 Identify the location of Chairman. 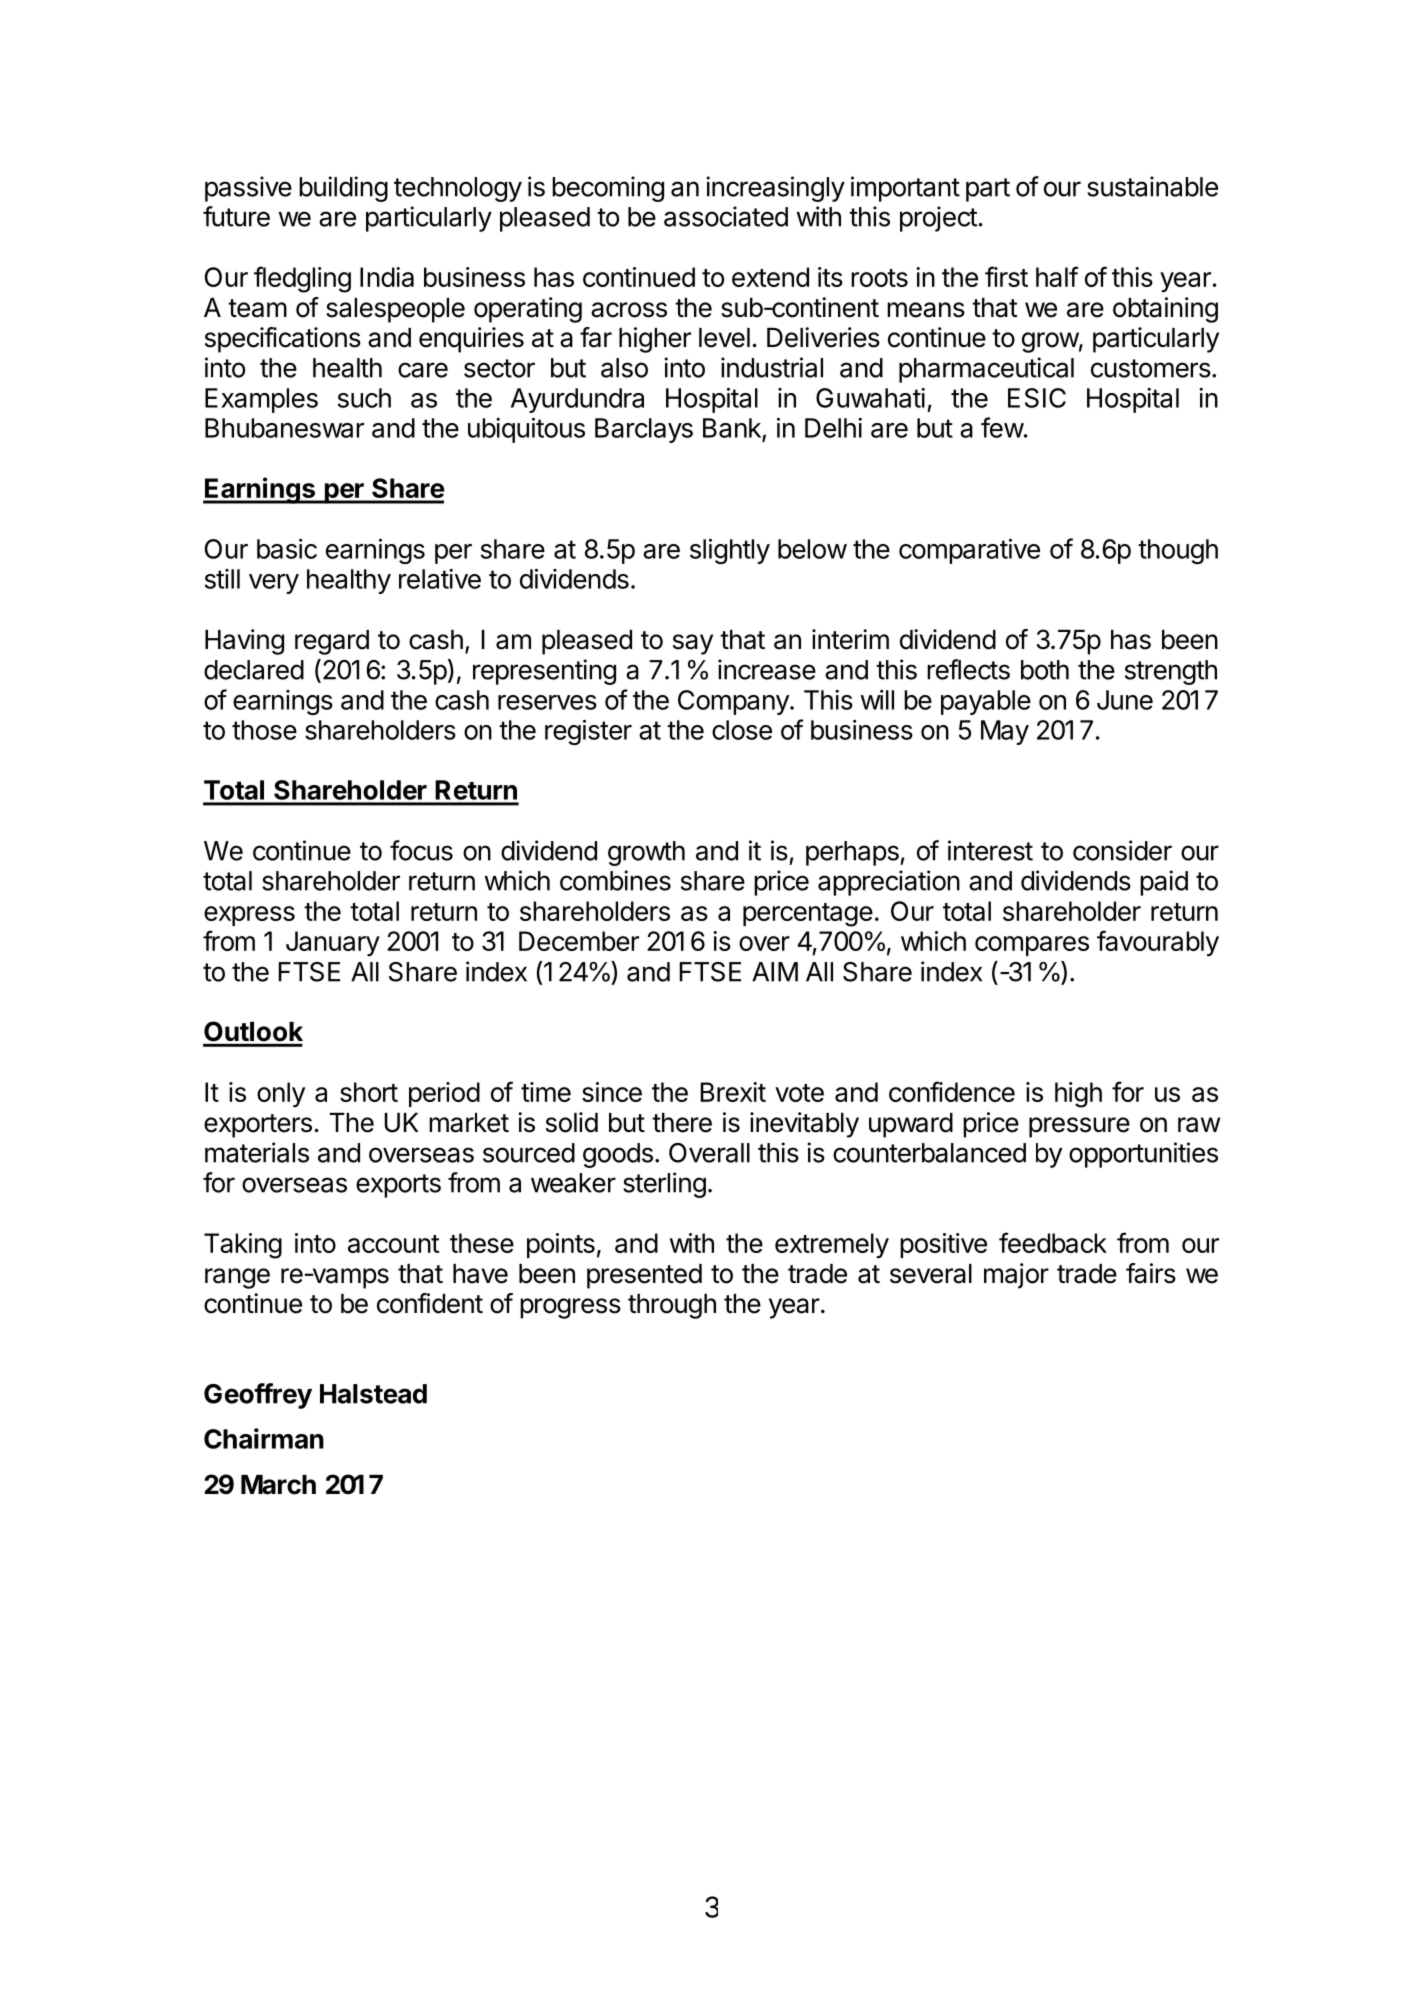
(264, 1438).
